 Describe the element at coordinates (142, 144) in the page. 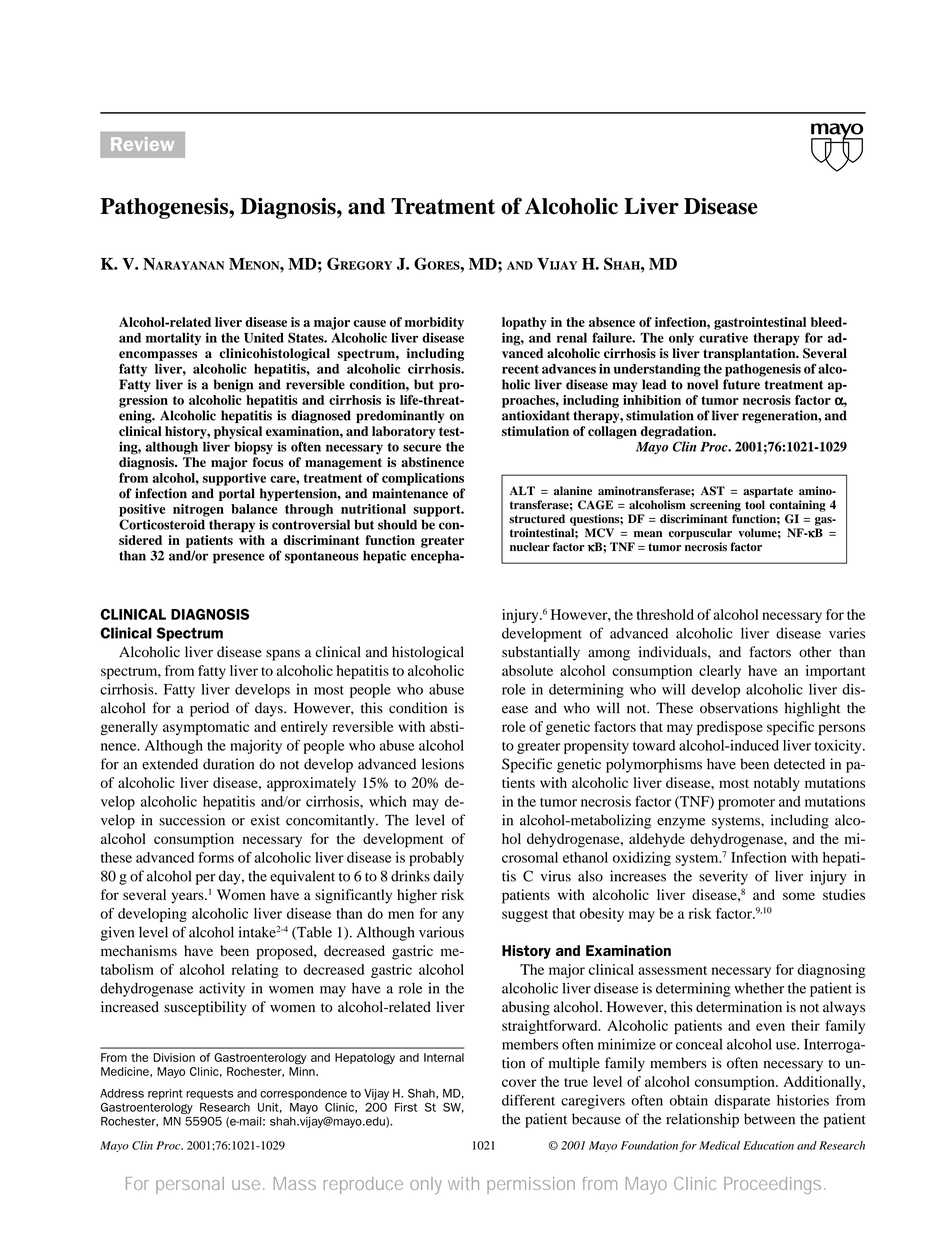

I see `Review` at that location.
